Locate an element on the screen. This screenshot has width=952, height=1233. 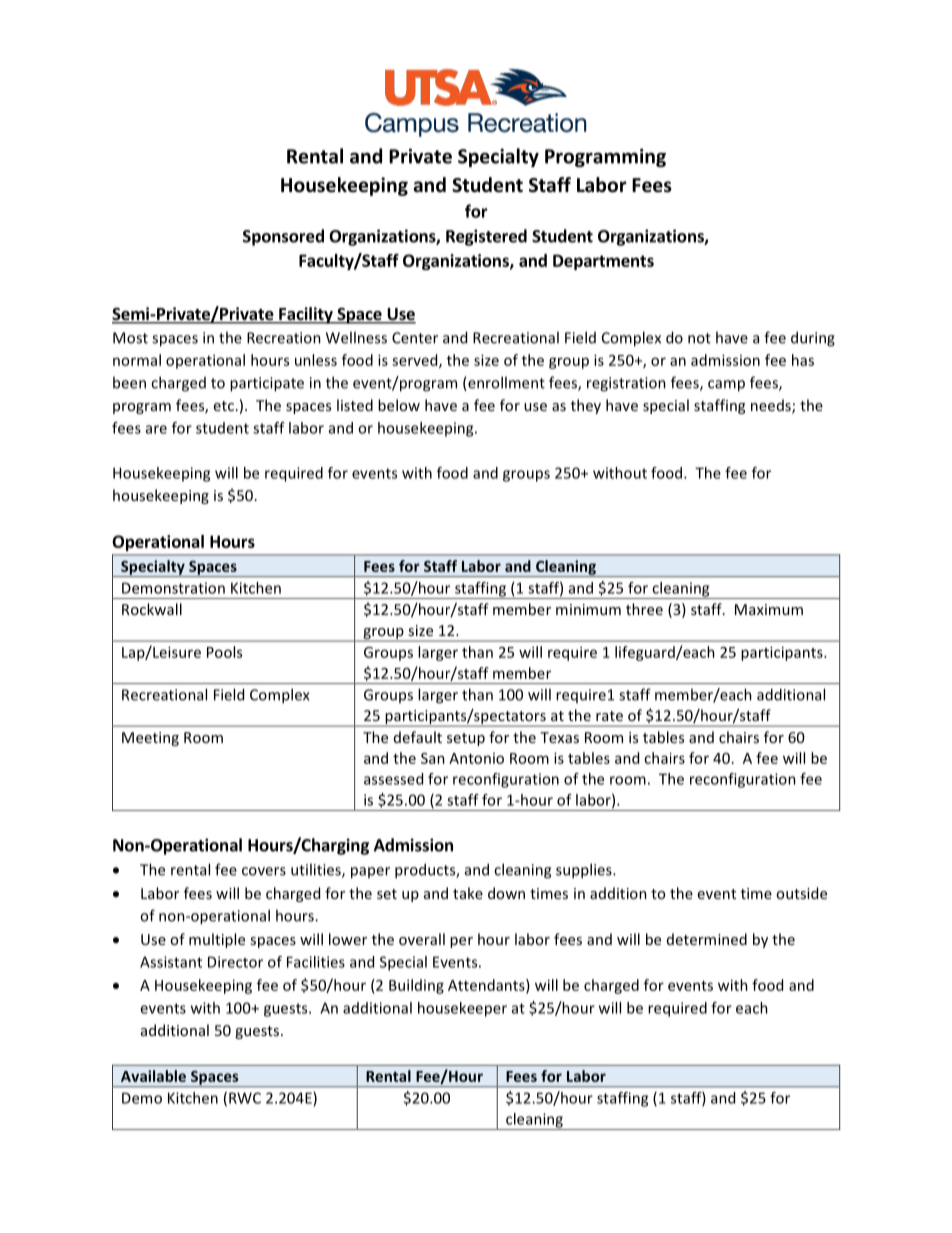
needs is located at coordinates (772, 406).
